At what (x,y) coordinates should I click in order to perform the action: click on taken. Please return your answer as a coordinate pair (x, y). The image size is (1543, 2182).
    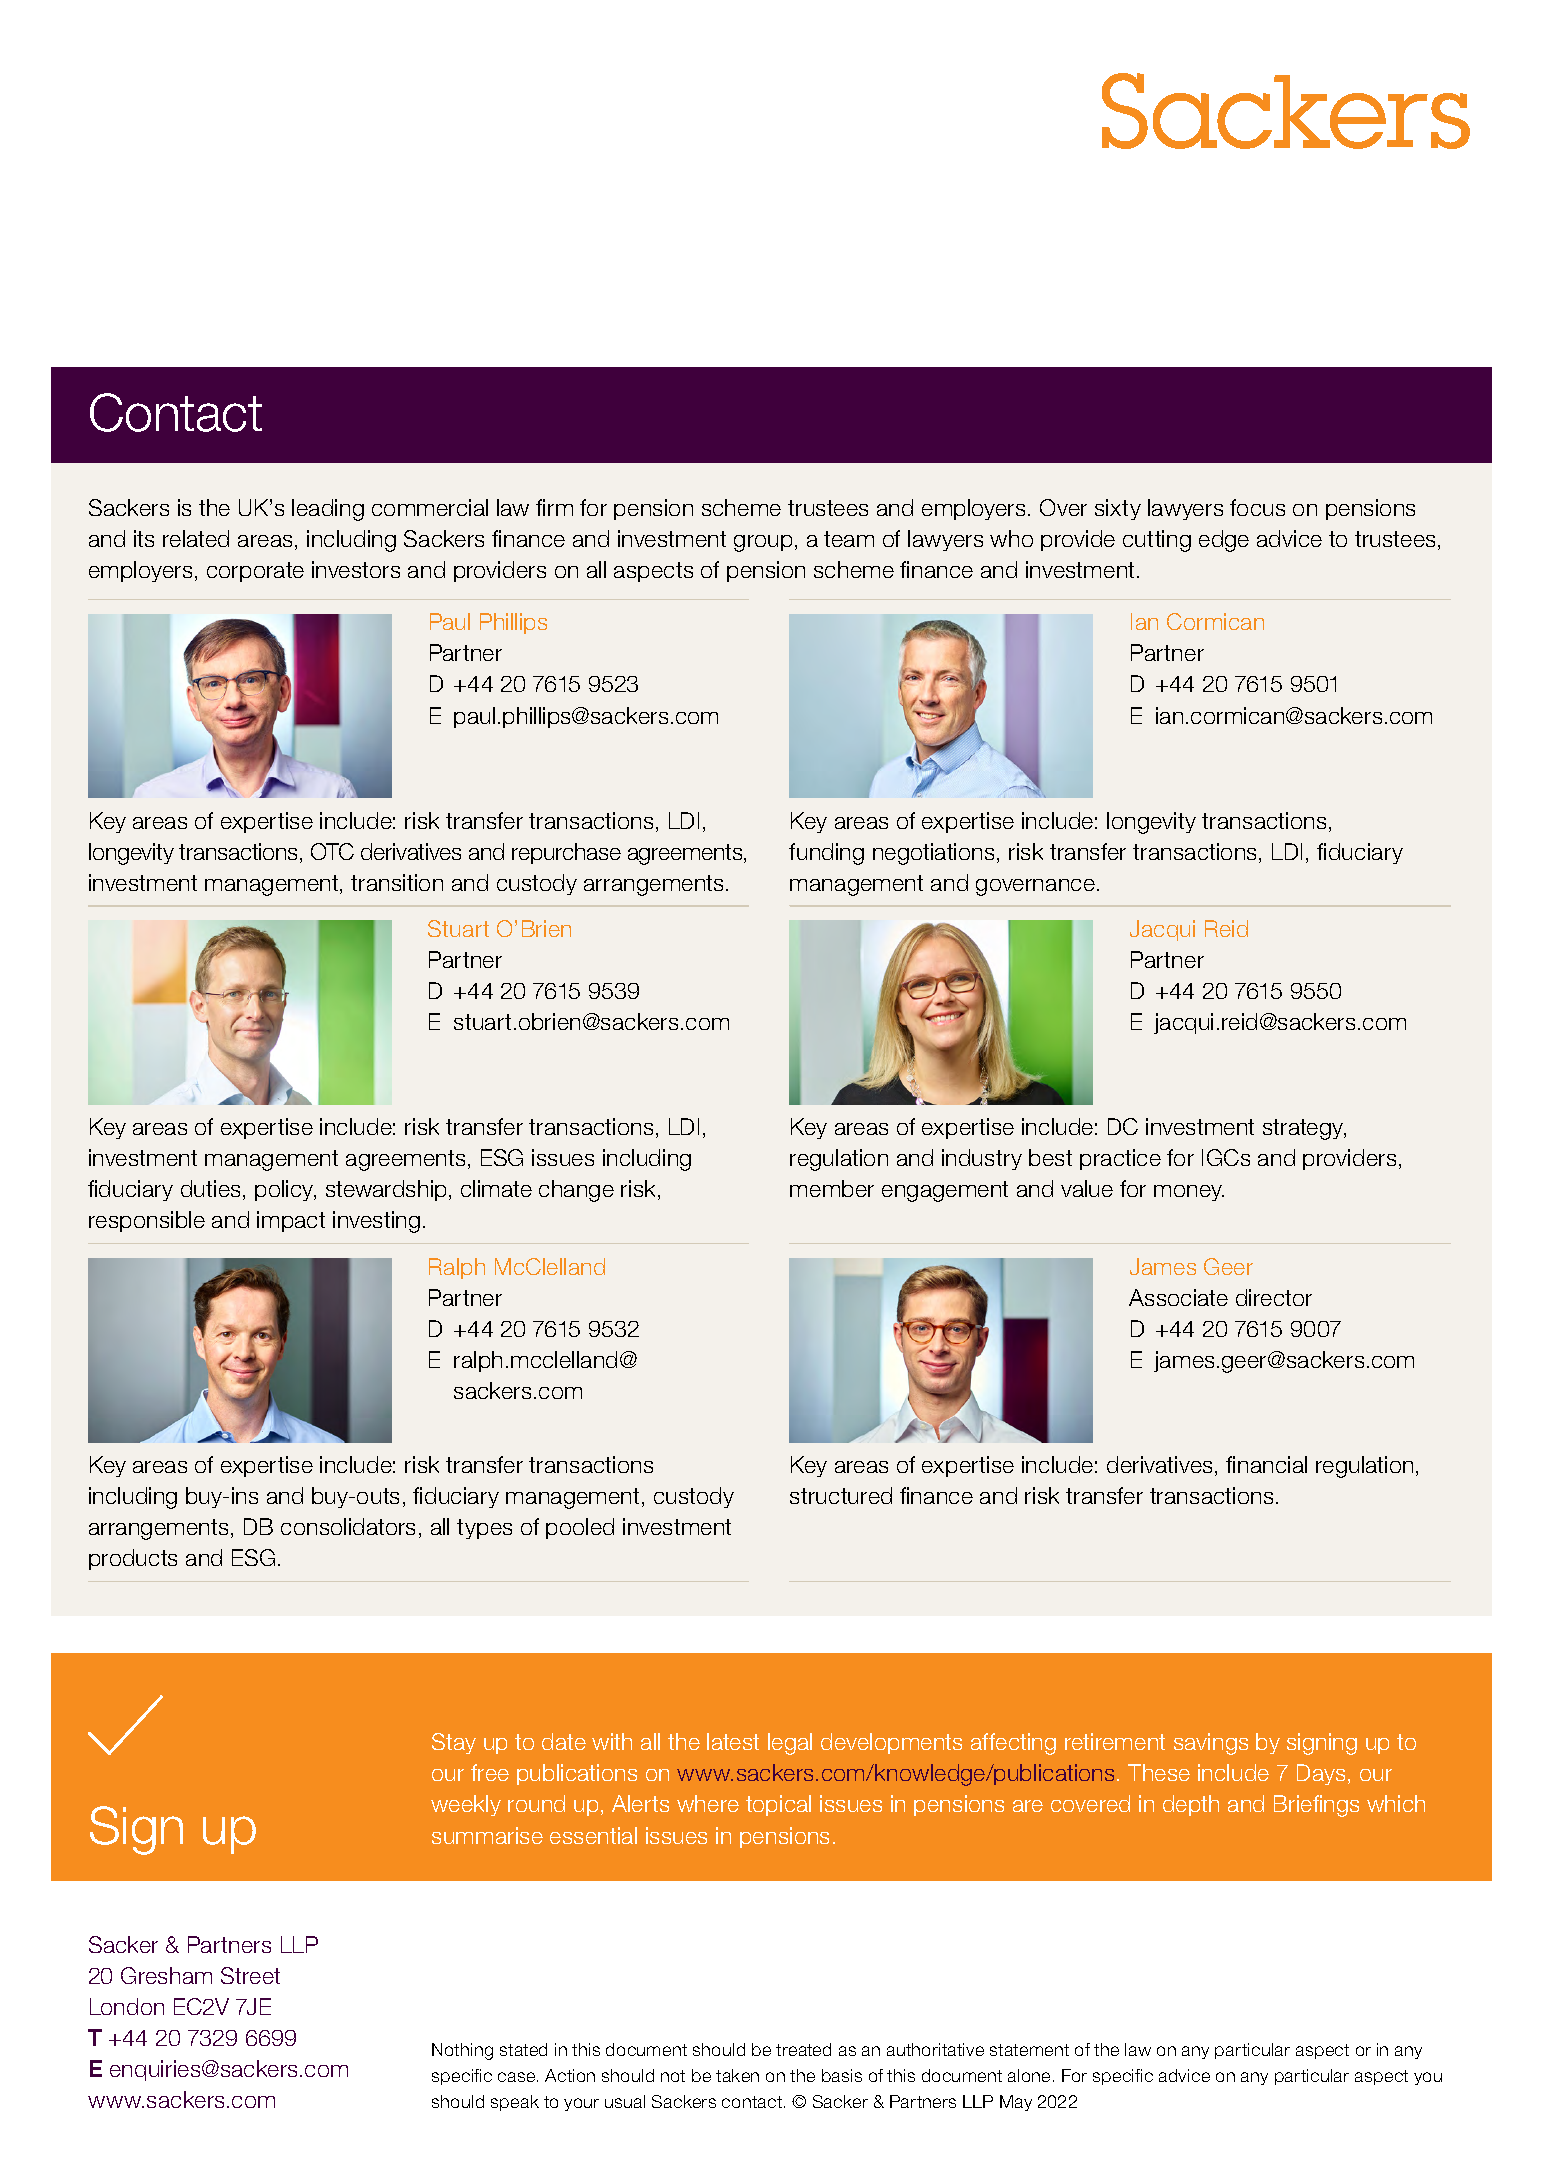
    Looking at the image, I should click on (737, 2075).
